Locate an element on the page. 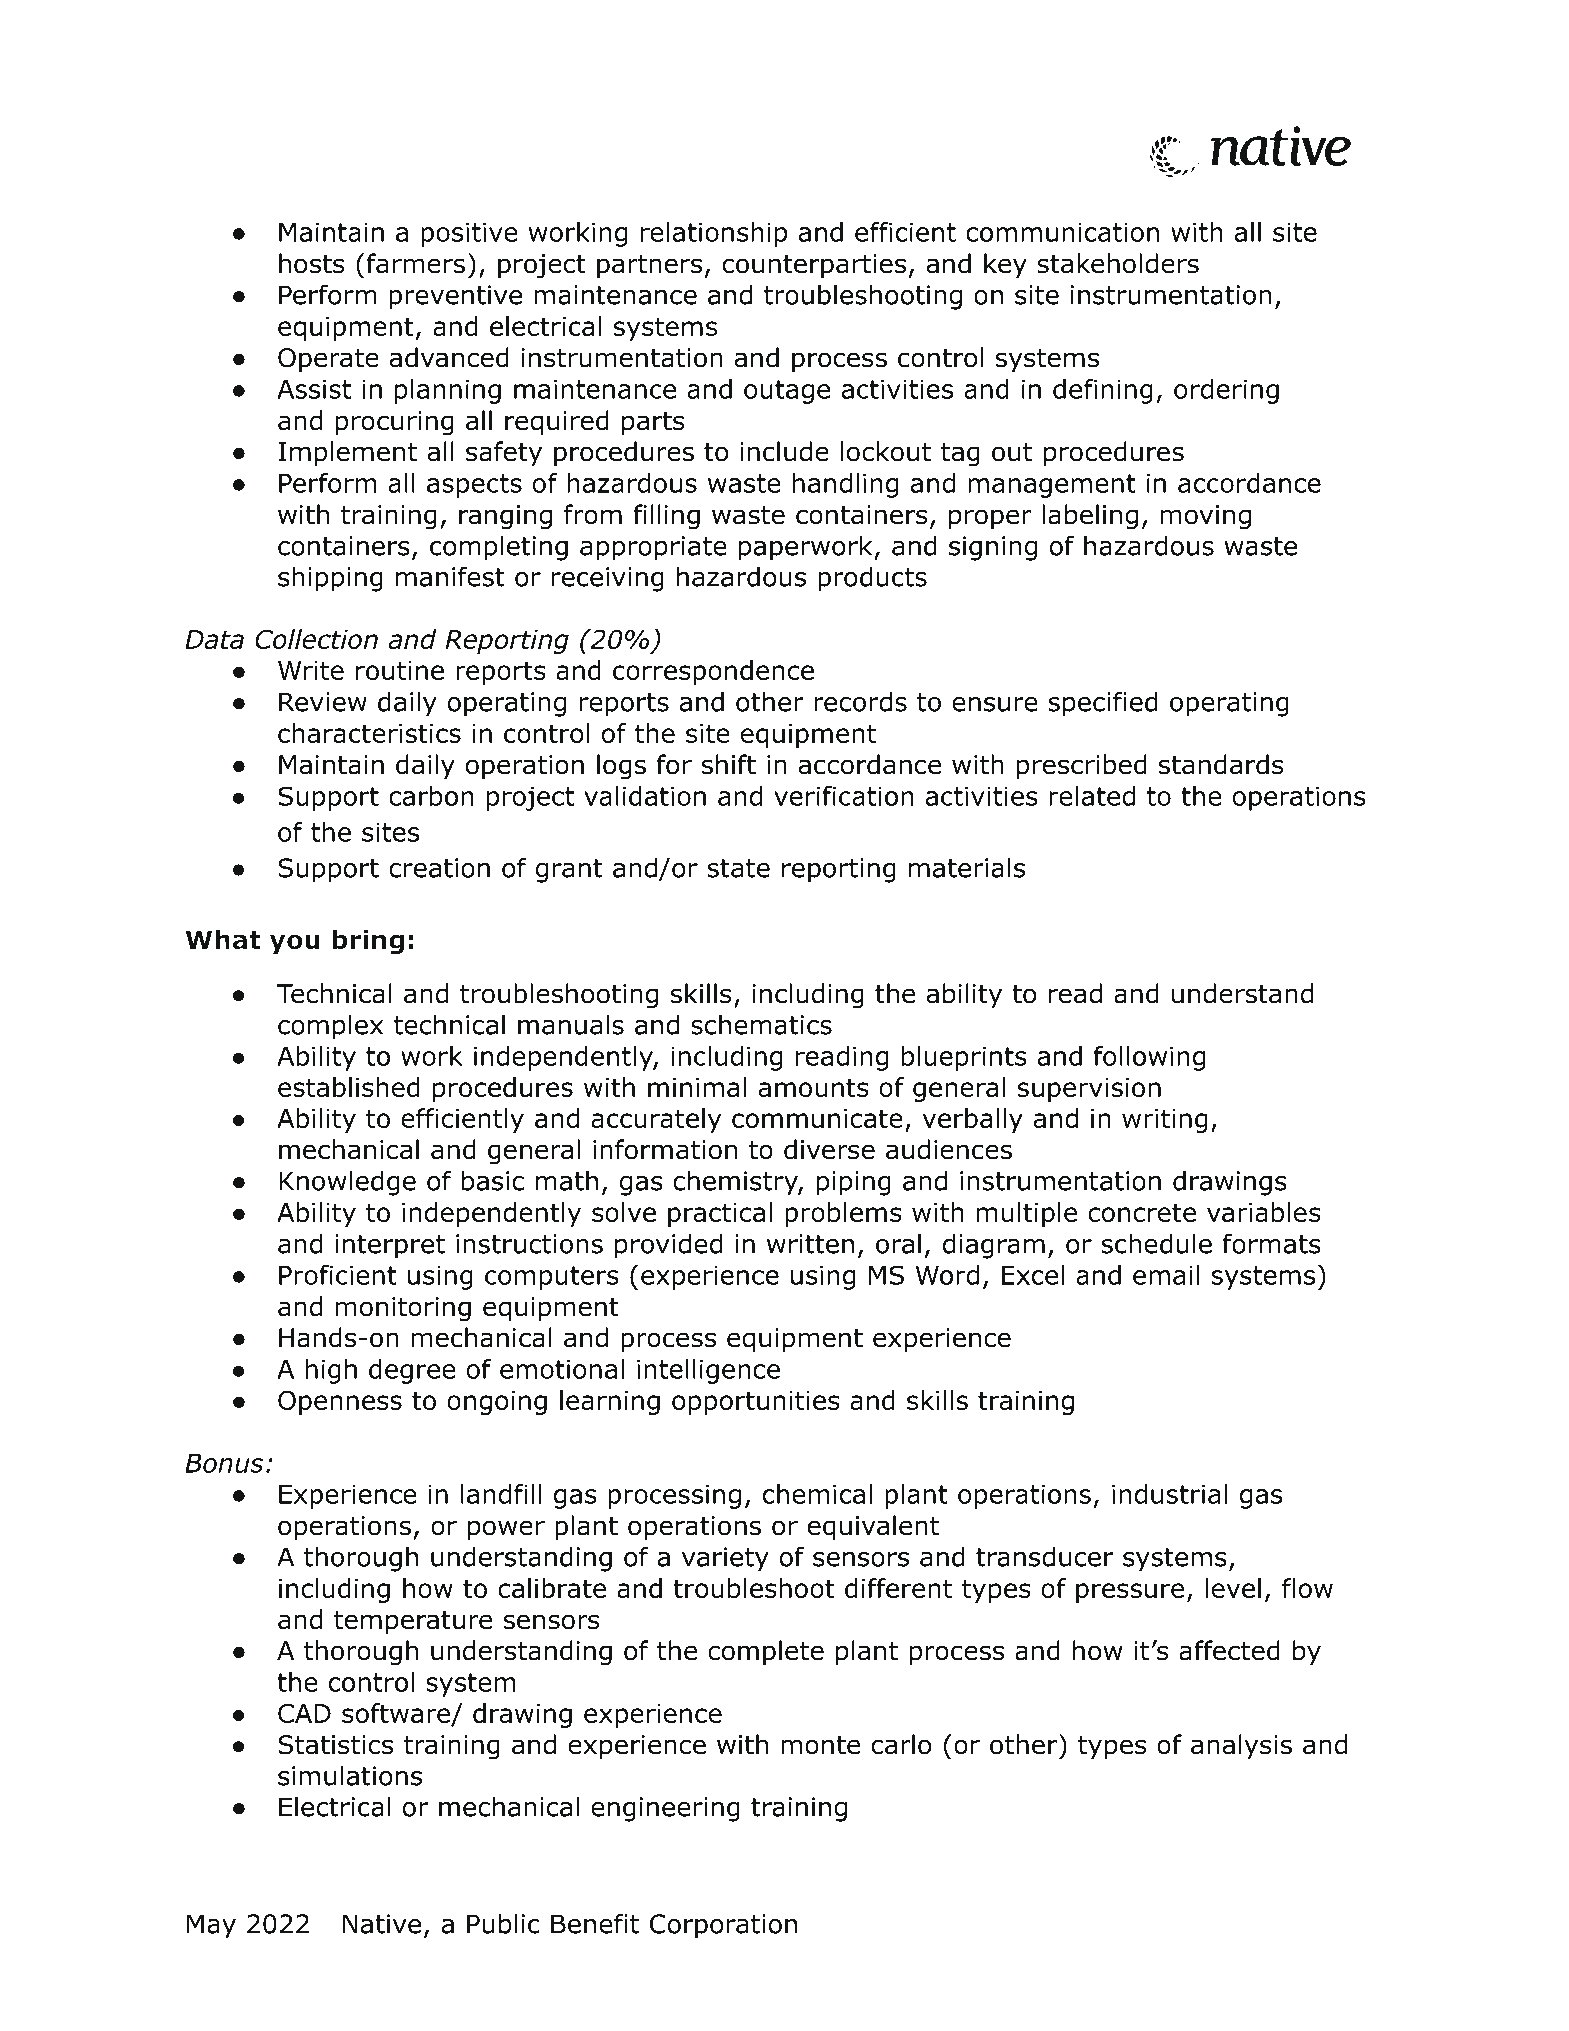  hosts is located at coordinates (312, 263).
